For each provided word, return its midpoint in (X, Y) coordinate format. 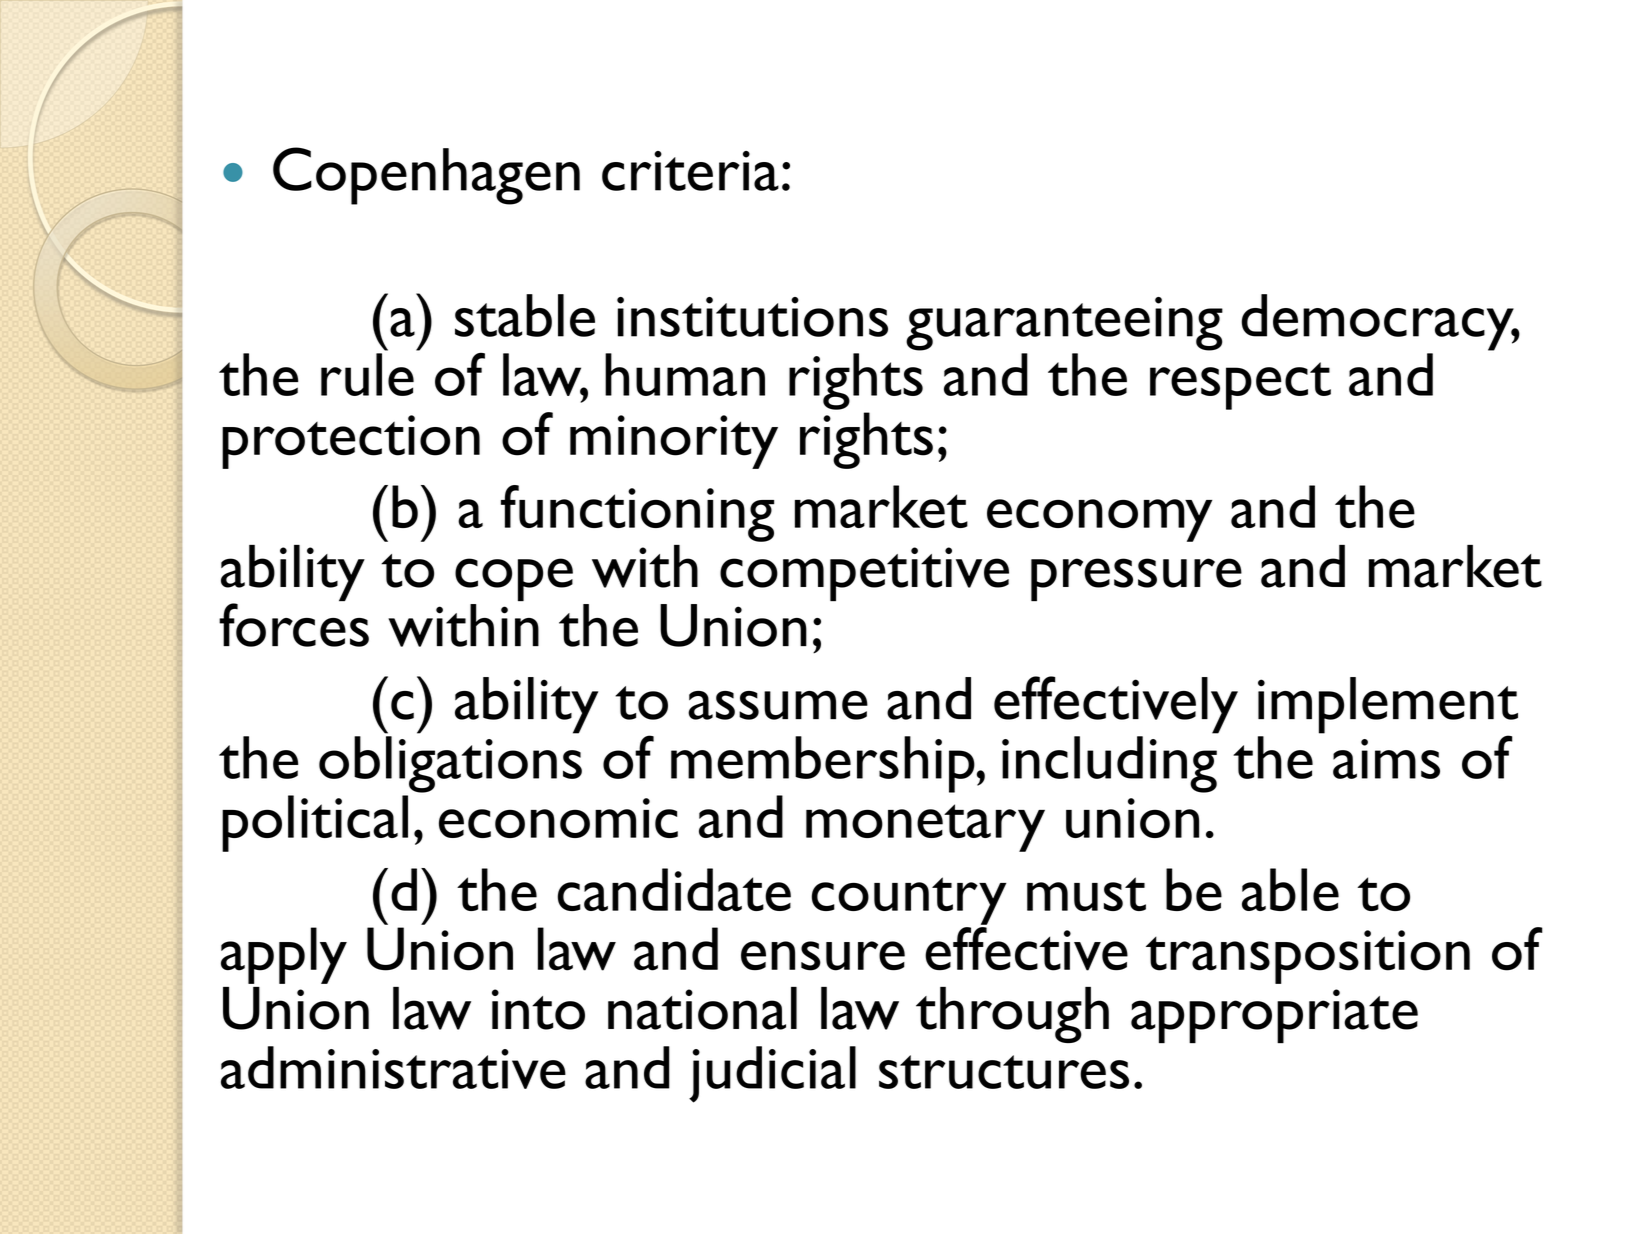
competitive (864, 574)
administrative (393, 1067)
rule (367, 374)
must (1086, 894)
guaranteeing (1064, 324)
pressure (1136, 579)
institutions (752, 317)
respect (1240, 386)
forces (294, 625)
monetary (925, 828)
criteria (690, 171)
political (315, 823)
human (685, 374)
